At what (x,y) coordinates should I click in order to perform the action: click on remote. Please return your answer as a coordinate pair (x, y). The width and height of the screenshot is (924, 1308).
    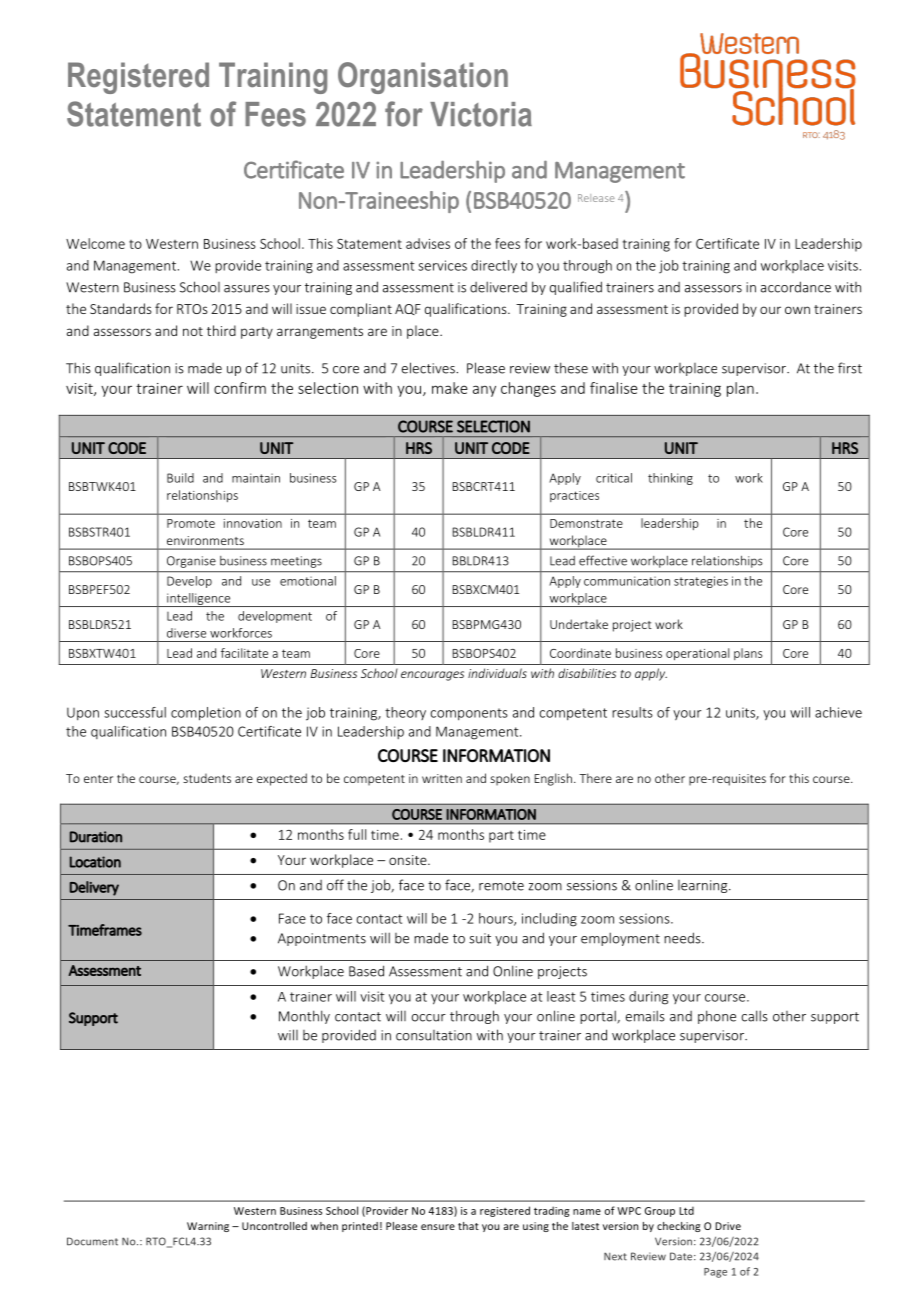
    Looking at the image, I should click on (501, 886).
